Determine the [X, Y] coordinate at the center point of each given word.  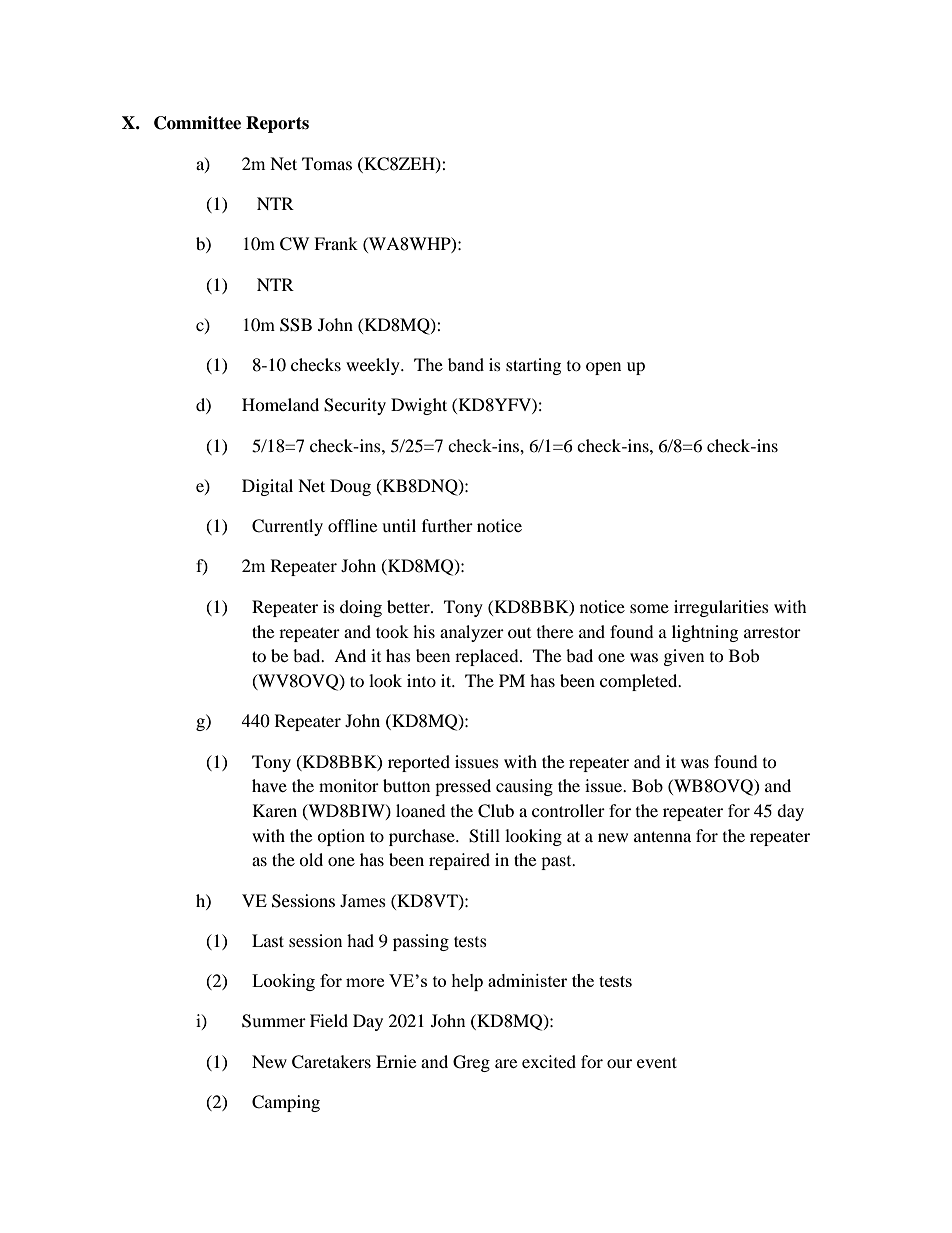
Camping [286, 1103]
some [649, 608]
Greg [471, 1063]
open [603, 368]
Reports [277, 124]
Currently [287, 527]
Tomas [327, 163]
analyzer [472, 633]
